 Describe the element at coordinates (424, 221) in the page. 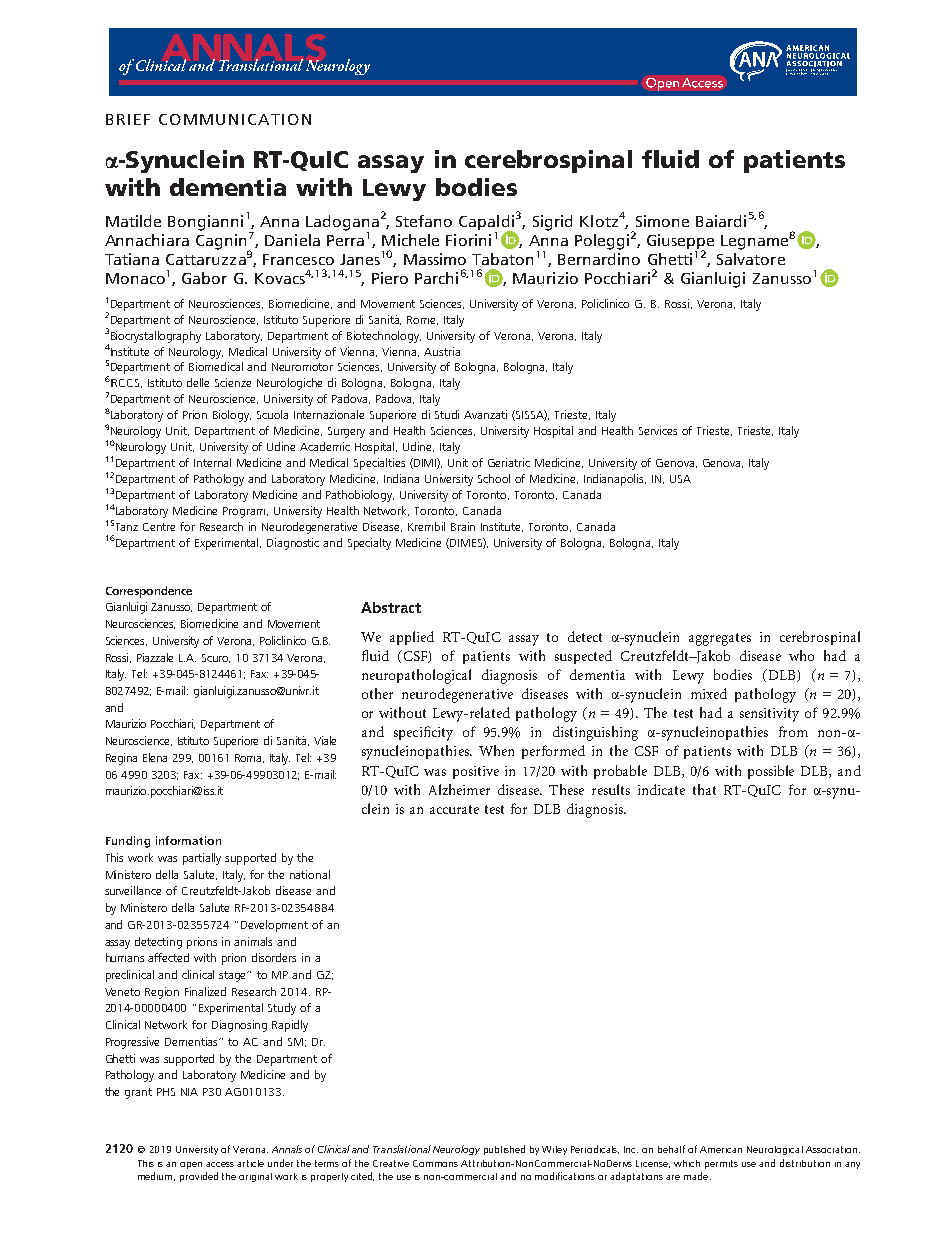

I see `Stefano` at that location.
